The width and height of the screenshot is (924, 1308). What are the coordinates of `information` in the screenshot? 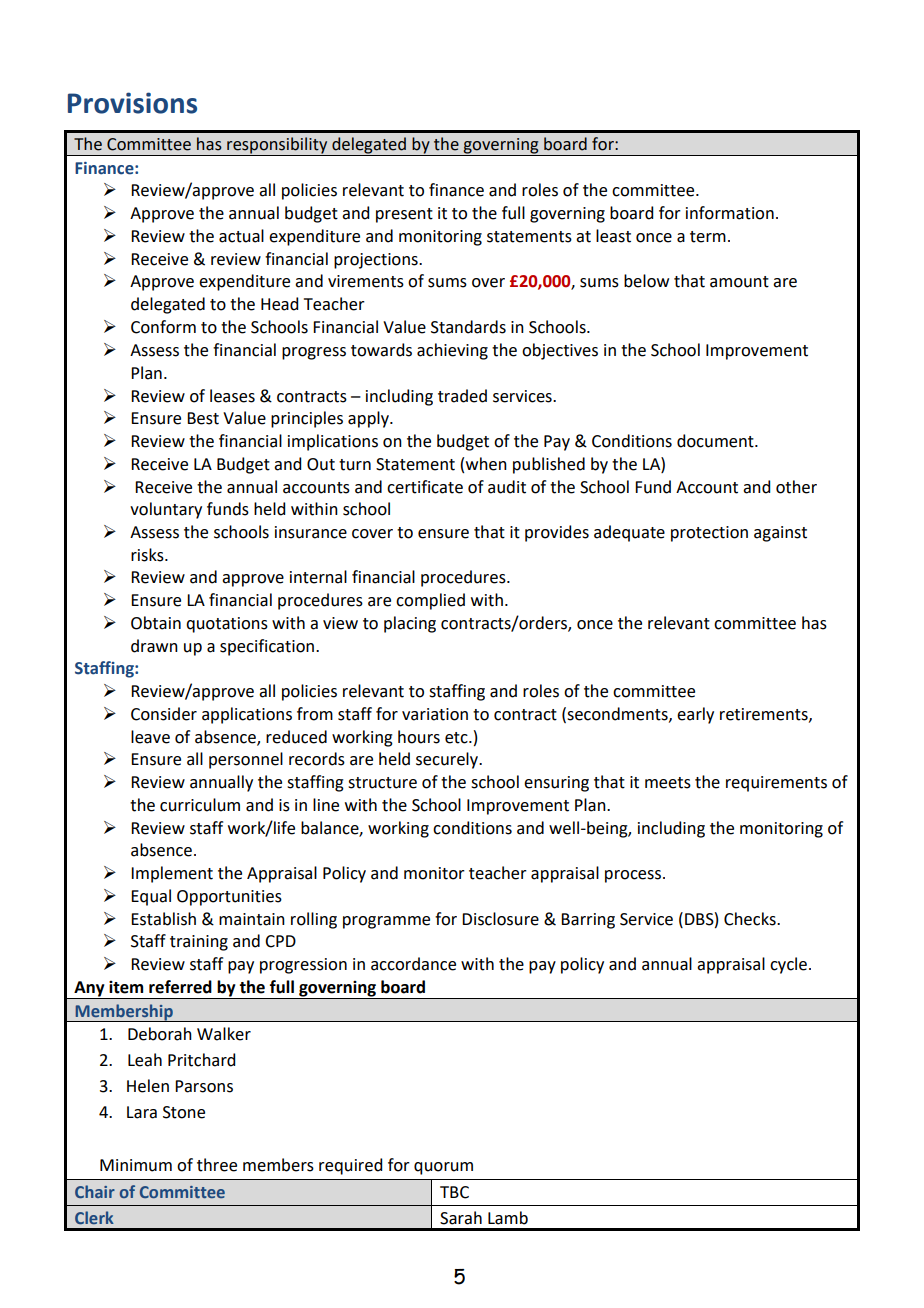 It's located at (730, 213).
